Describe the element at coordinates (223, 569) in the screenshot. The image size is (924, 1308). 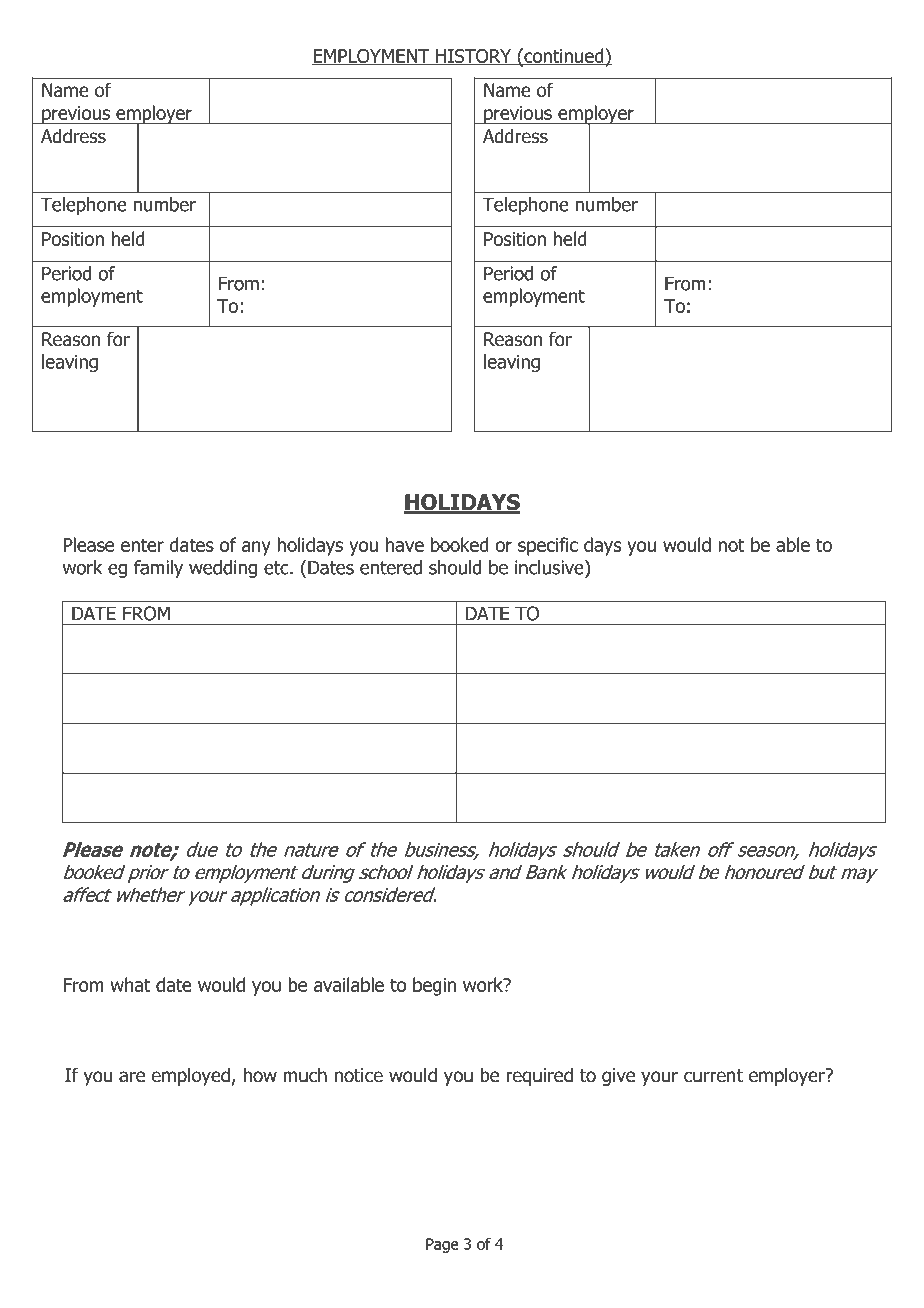
I see `wedding` at that location.
